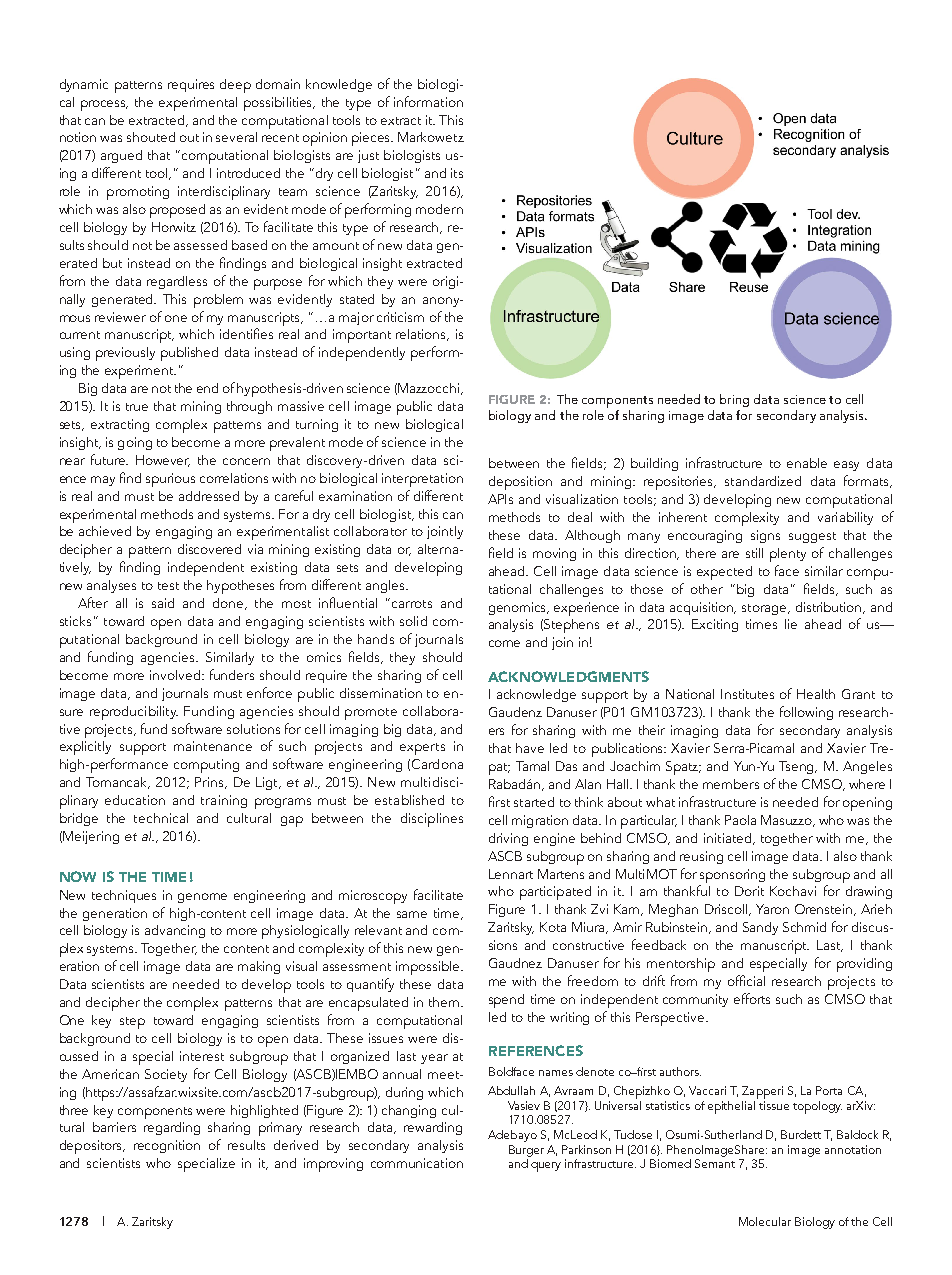 The image size is (952, 1275). I want to click on same, so click(412, 914).
